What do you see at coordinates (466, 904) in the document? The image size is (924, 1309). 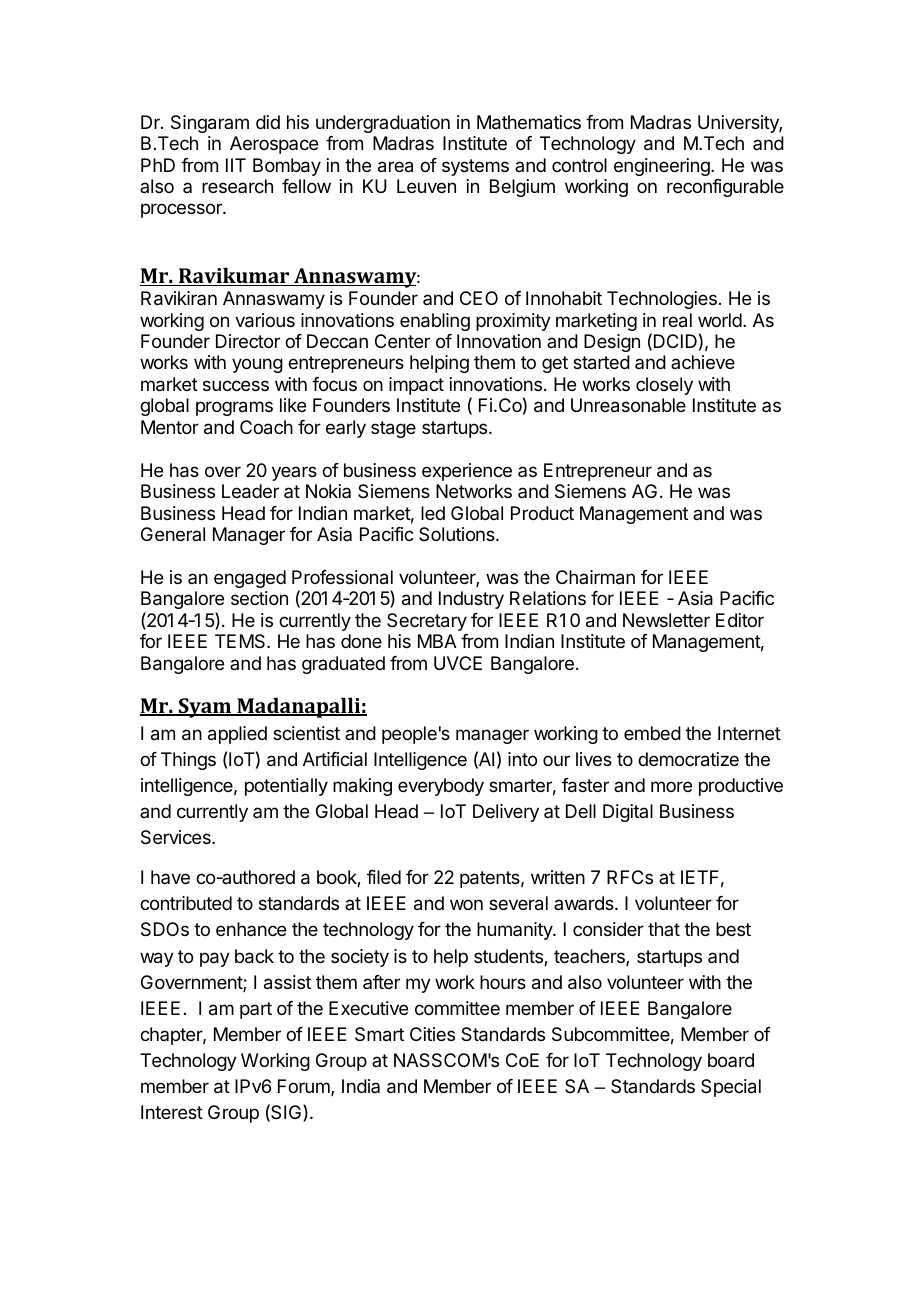 I see `won` at bounding box center [466, 904].
